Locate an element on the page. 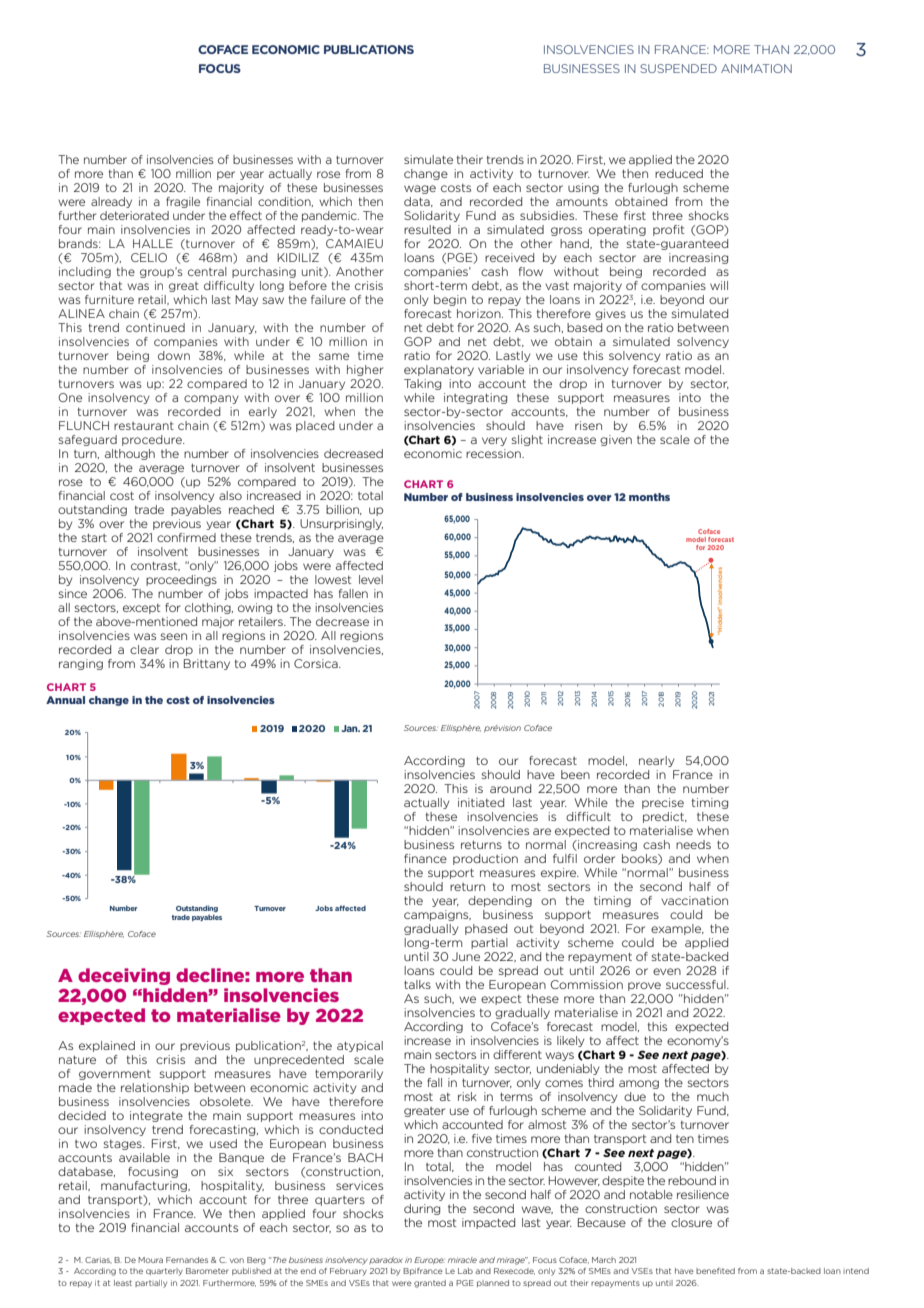  benefited is located at coordinates (715, 1271).
